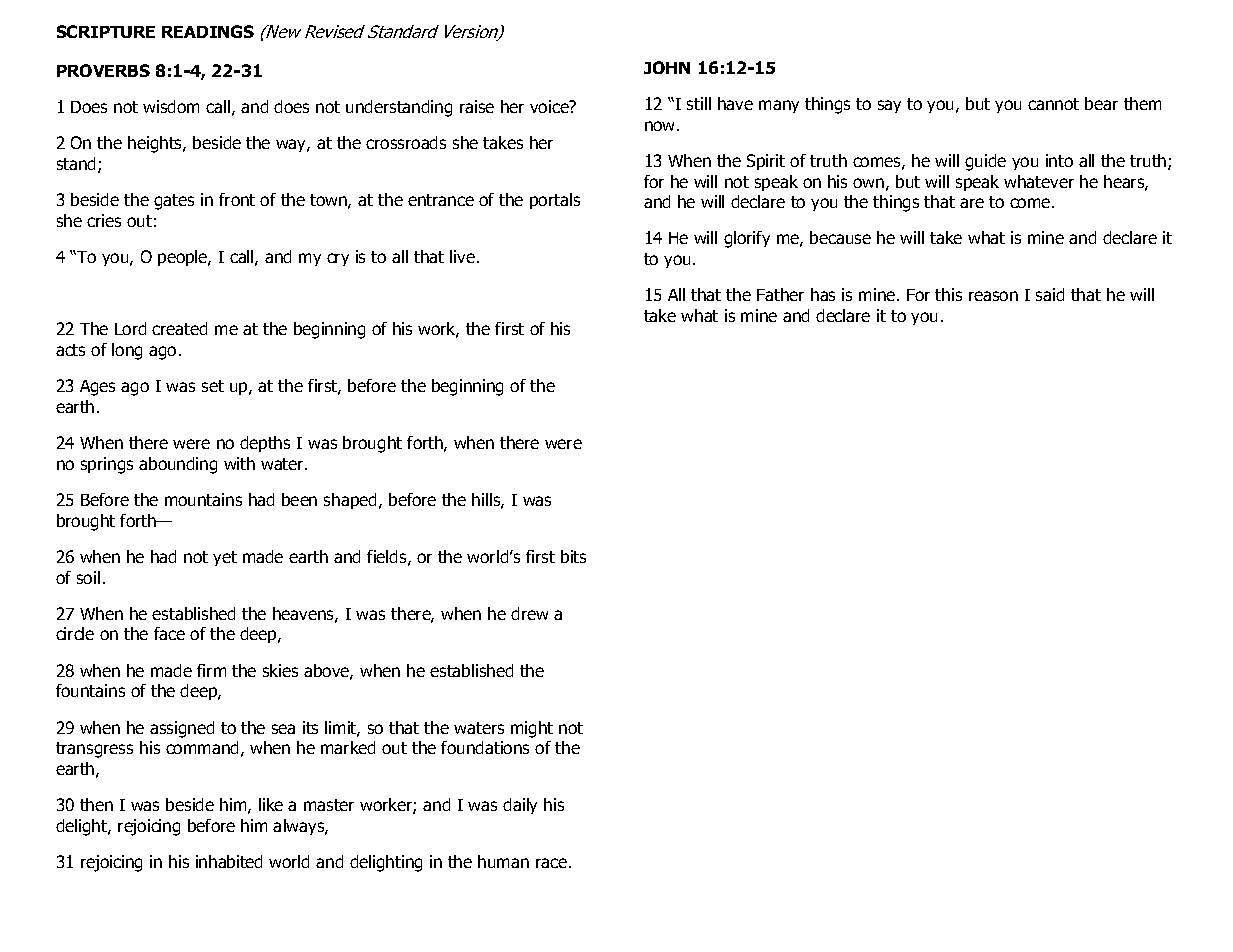 The width and height of the page is (1233, 952). What do you see at coordinates (667, 67) in the page?
I see `JOHN` at bounding box center [667, 67].
